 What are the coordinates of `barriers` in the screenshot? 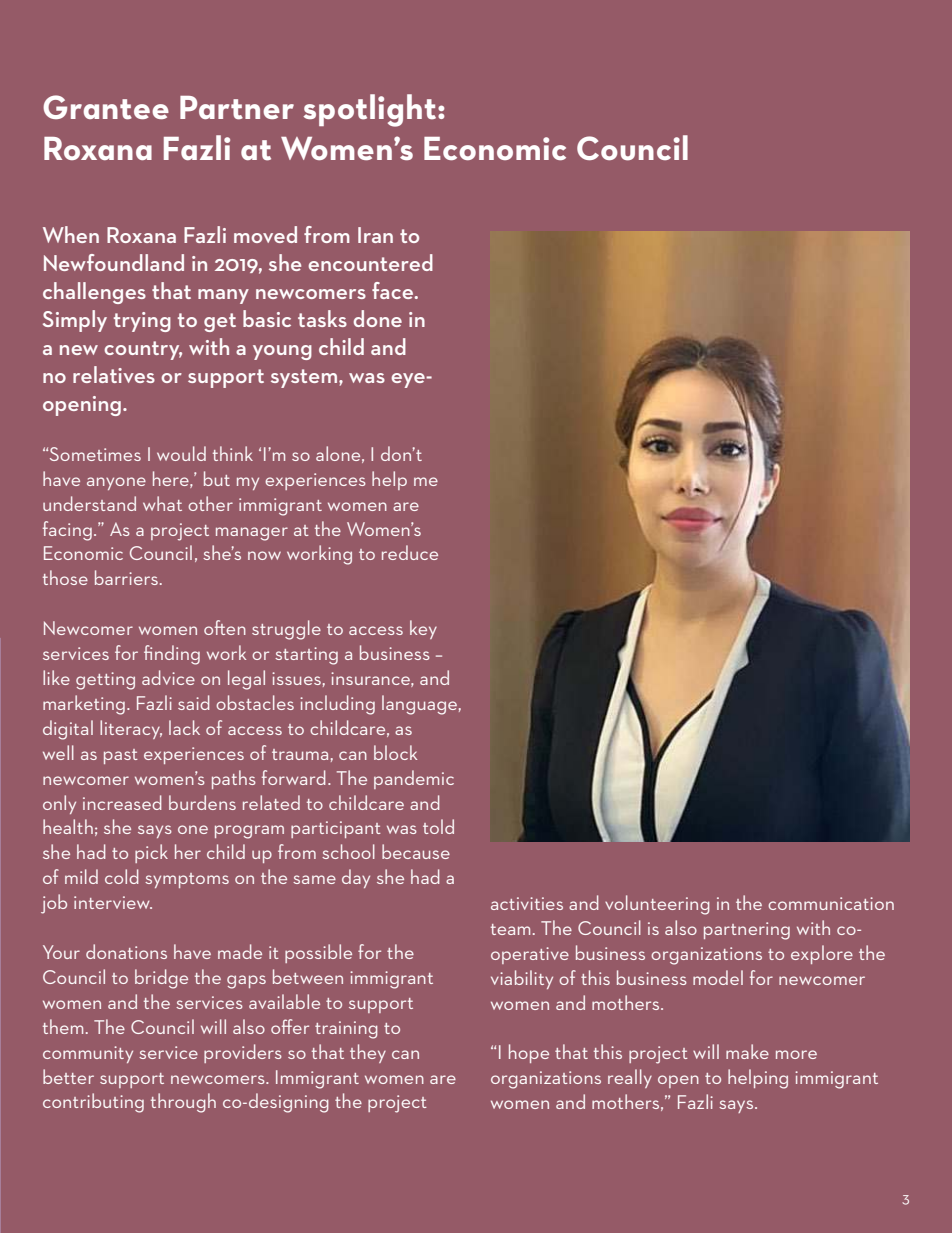 It's located at (126, 577).
